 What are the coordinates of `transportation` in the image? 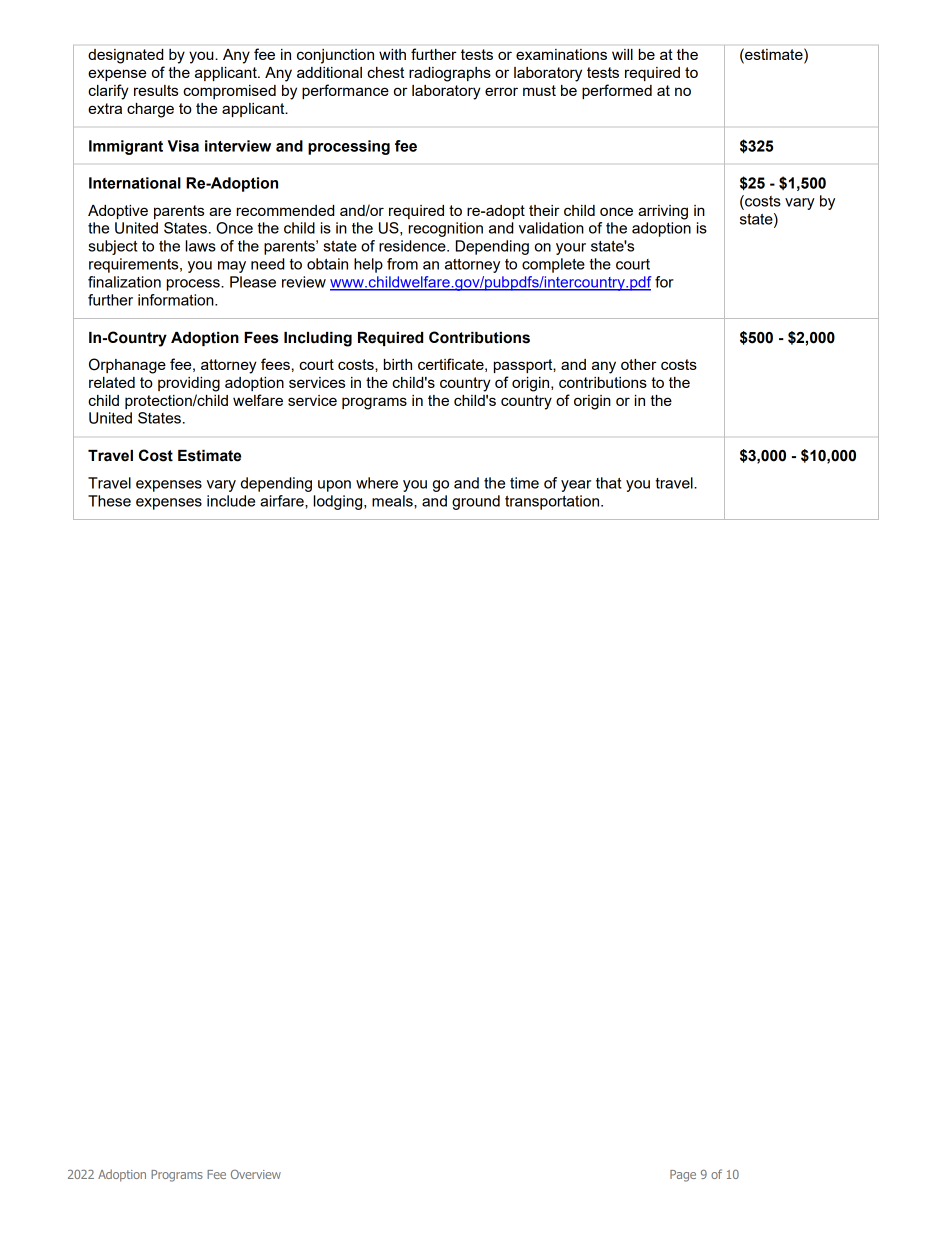 It's located at (553, 502).
